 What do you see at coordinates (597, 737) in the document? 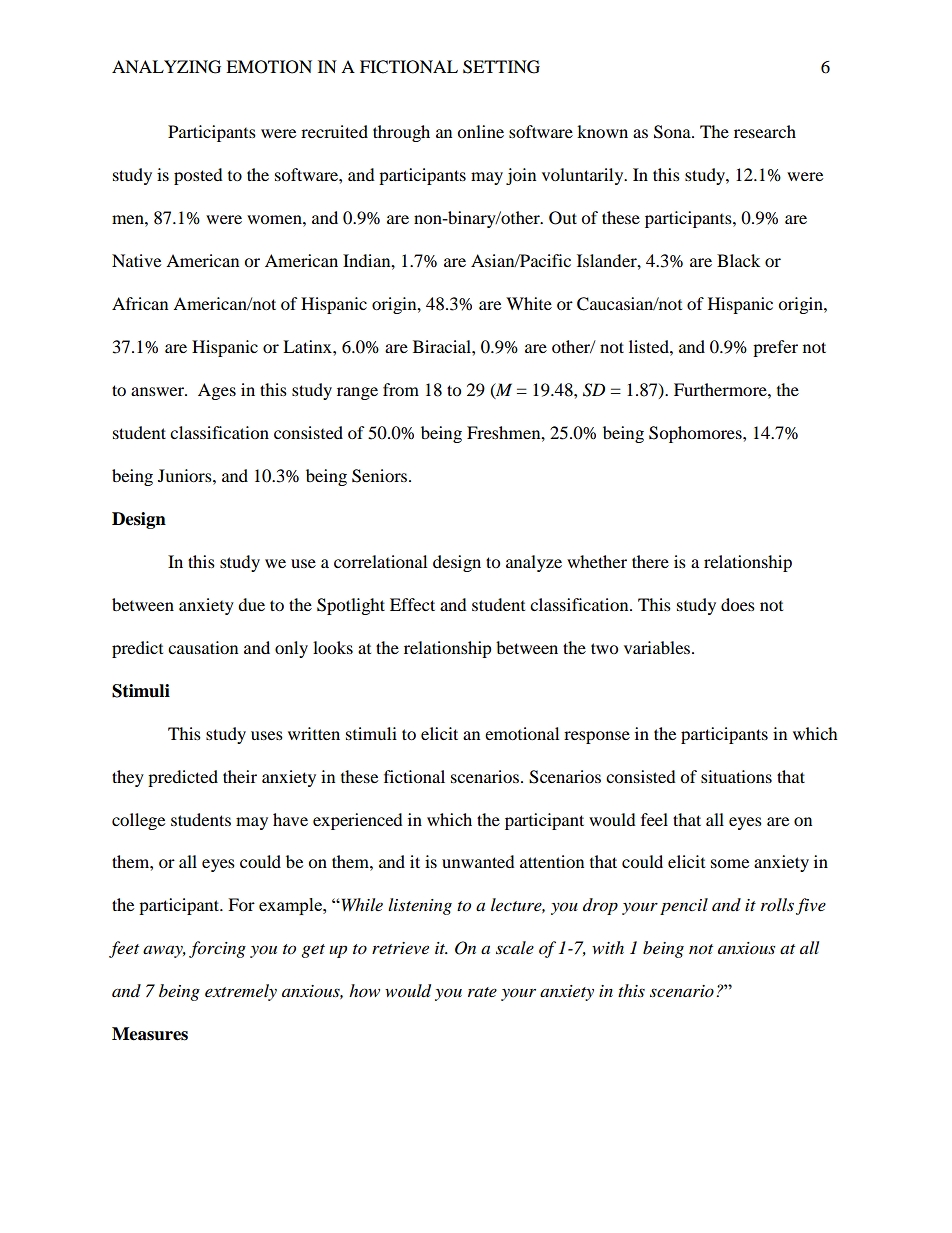
I see `response` at bounding box center [597, 737].
